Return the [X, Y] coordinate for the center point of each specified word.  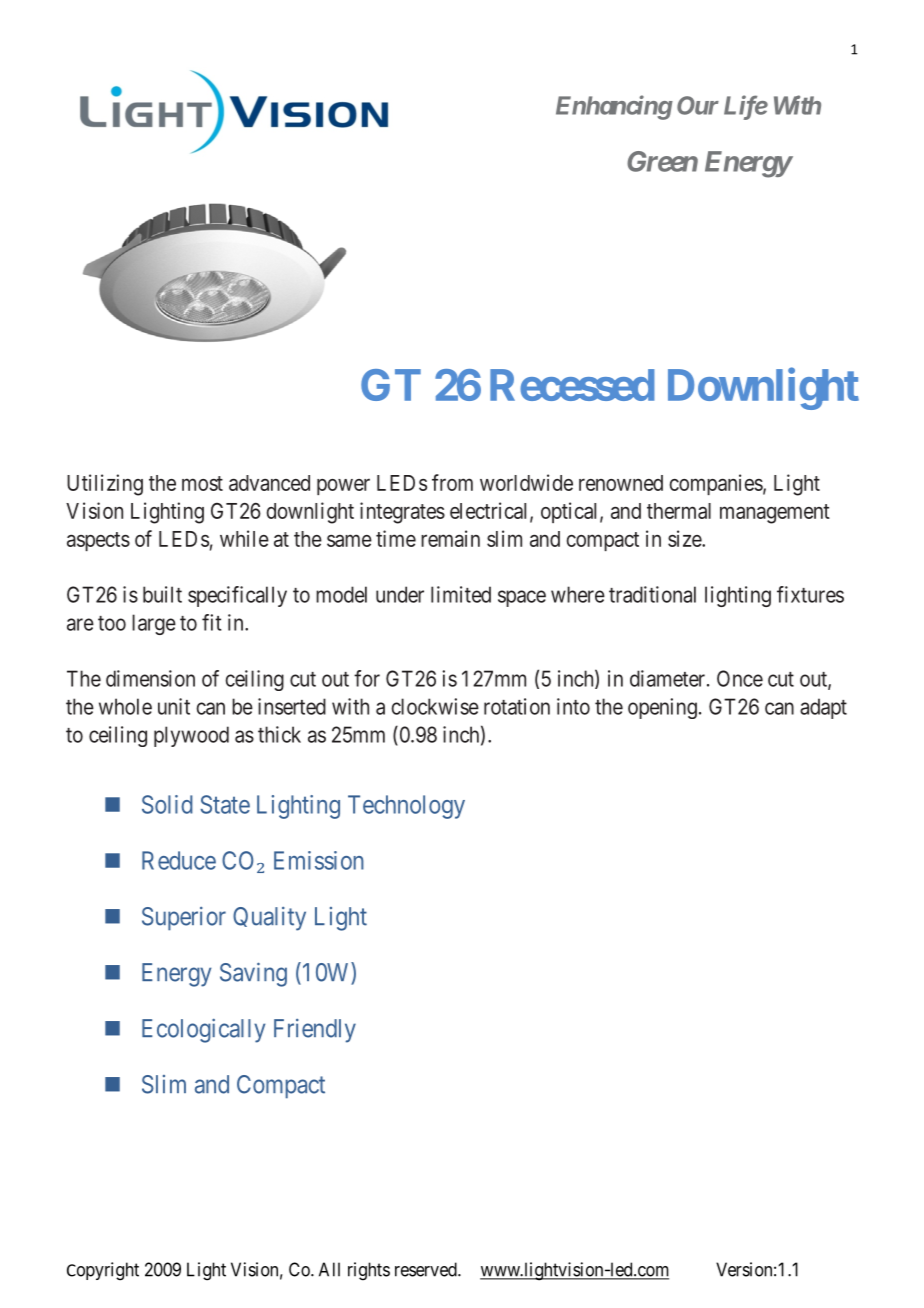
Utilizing [105, 485]
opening [662, 708]
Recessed [572, 385]
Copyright [103, 1271]
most [202, 483]
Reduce [179, 860]
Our [698, 105]
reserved [427, 1269]
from [452, 482]
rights [369, 1271]
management [775, 514]
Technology [406, 807]
